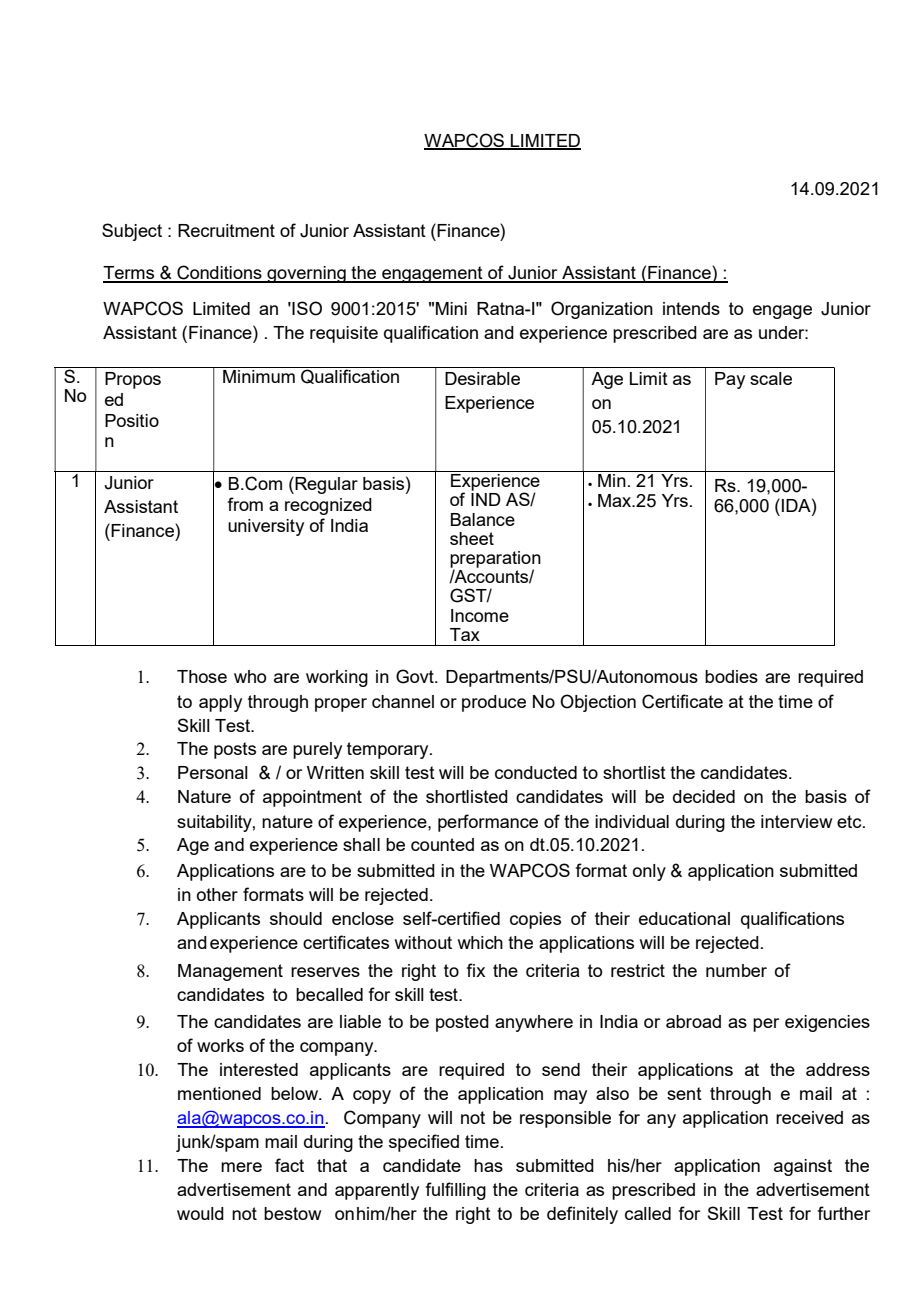  Describe the element at coordinates (488, 1165) in the screenshot. I see `has` at that location.
